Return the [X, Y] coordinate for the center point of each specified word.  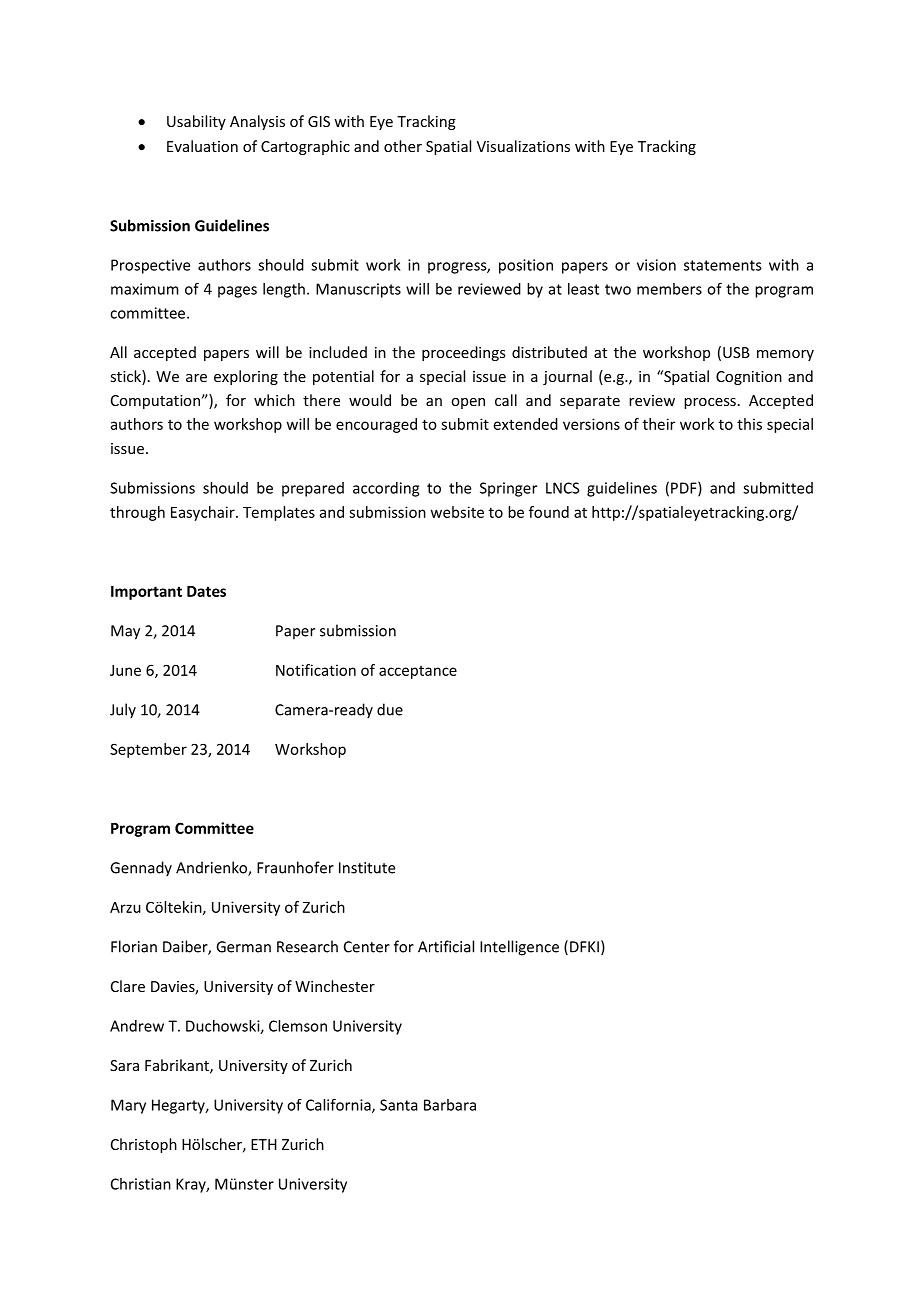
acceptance [418, 672]
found [549, 512]
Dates [206, 591]
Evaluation [202, 146]
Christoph [144, 1145]
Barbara [450, 1105]
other [403, 146]
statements [723, 265]
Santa [399, 1105]
